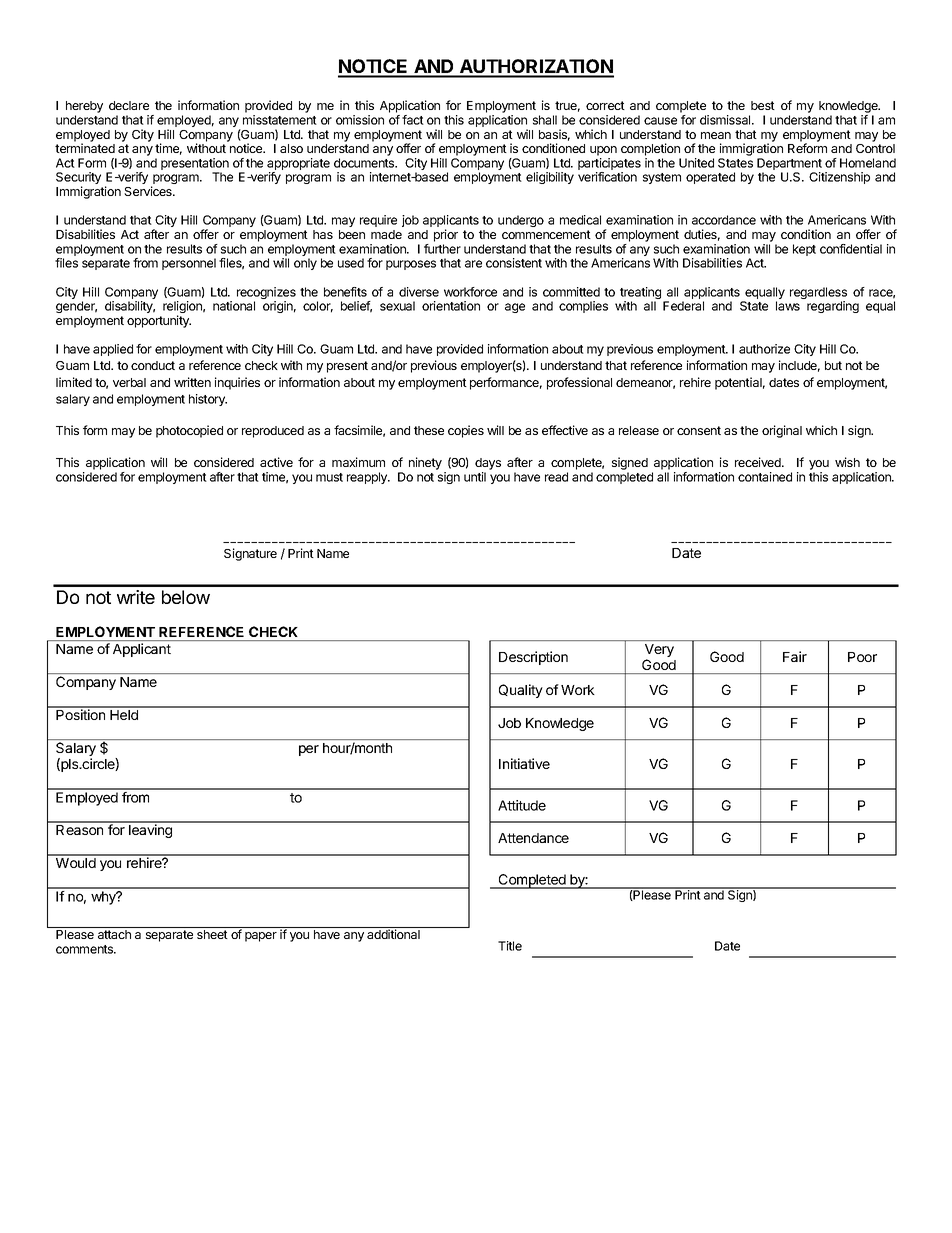  I want to click on Description, so click(533, 658).
